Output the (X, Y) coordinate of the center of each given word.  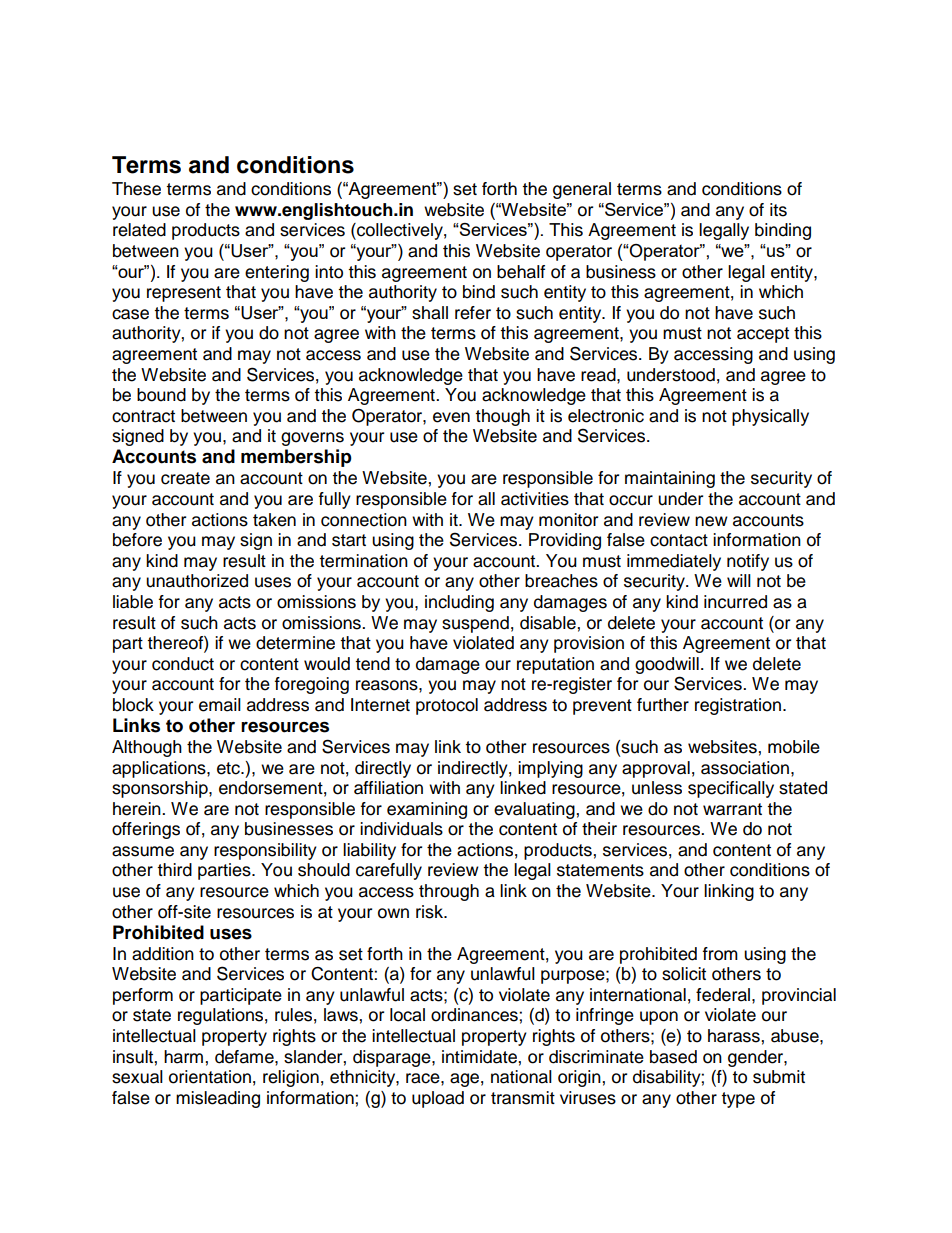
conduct (183, 664)
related (139, 230)
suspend (475, 624)
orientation (210, 1077)
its (778, 210)
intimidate (480, 1057)
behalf (521, 272)
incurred (735, 602)
